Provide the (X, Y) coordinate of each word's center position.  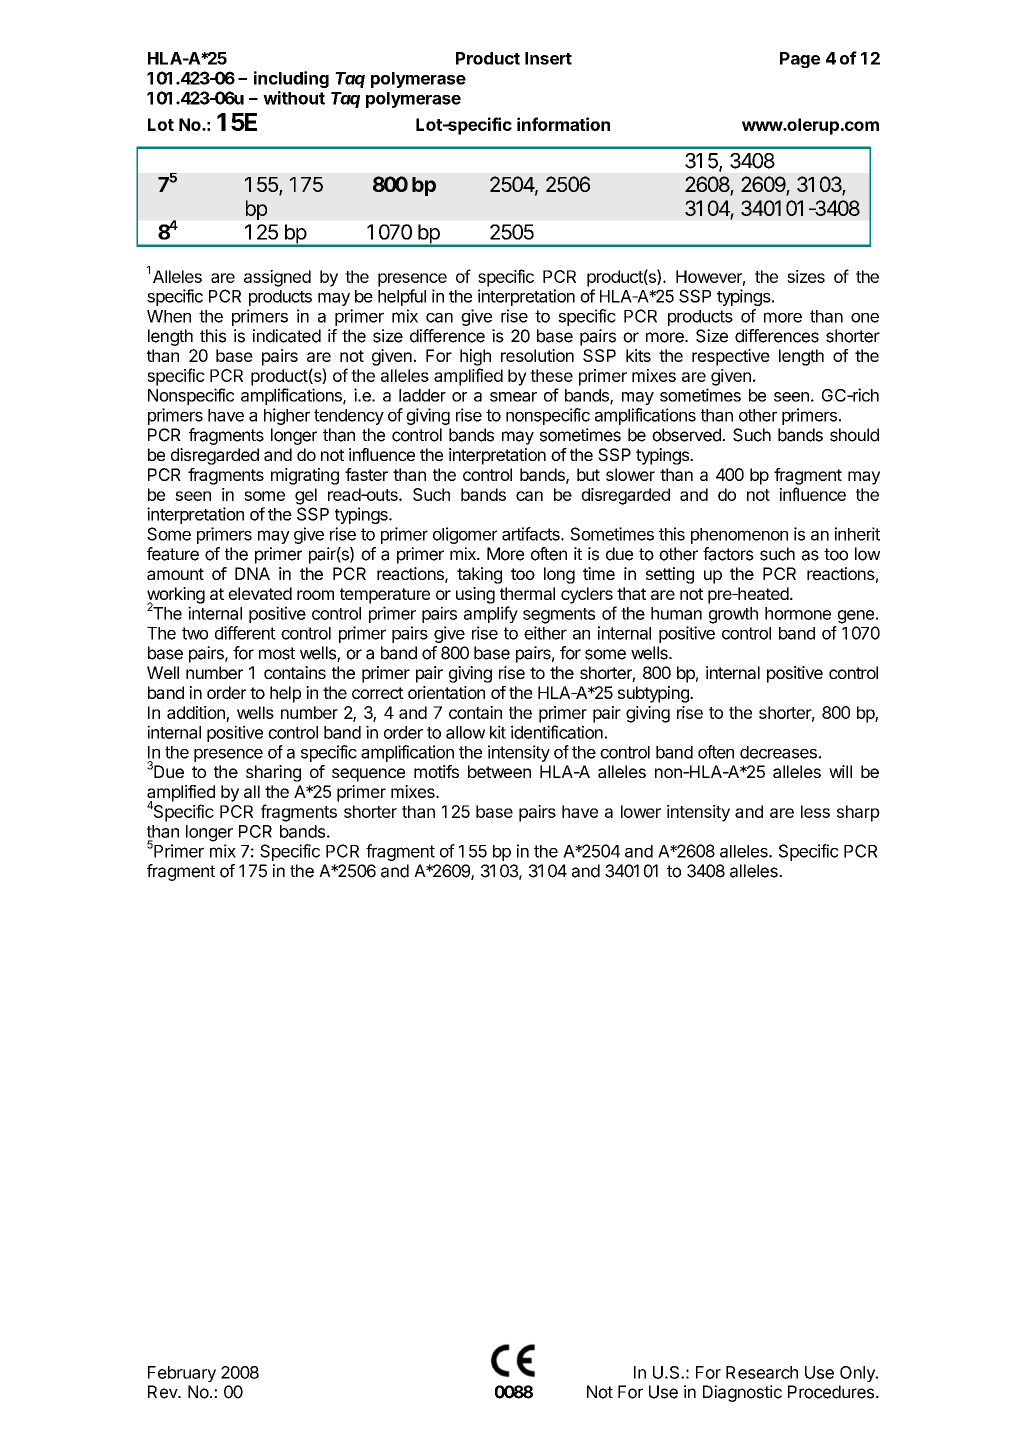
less (815, 811)
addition (196, 712)
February (182, 1374)
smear (513, 397)
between (499, 771)
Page (800, 60)
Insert (548, 58)
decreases (779, 752)
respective (731, 357)
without (294, 98)
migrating (305, 476)
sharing (273, 773)
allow (465, 732)
